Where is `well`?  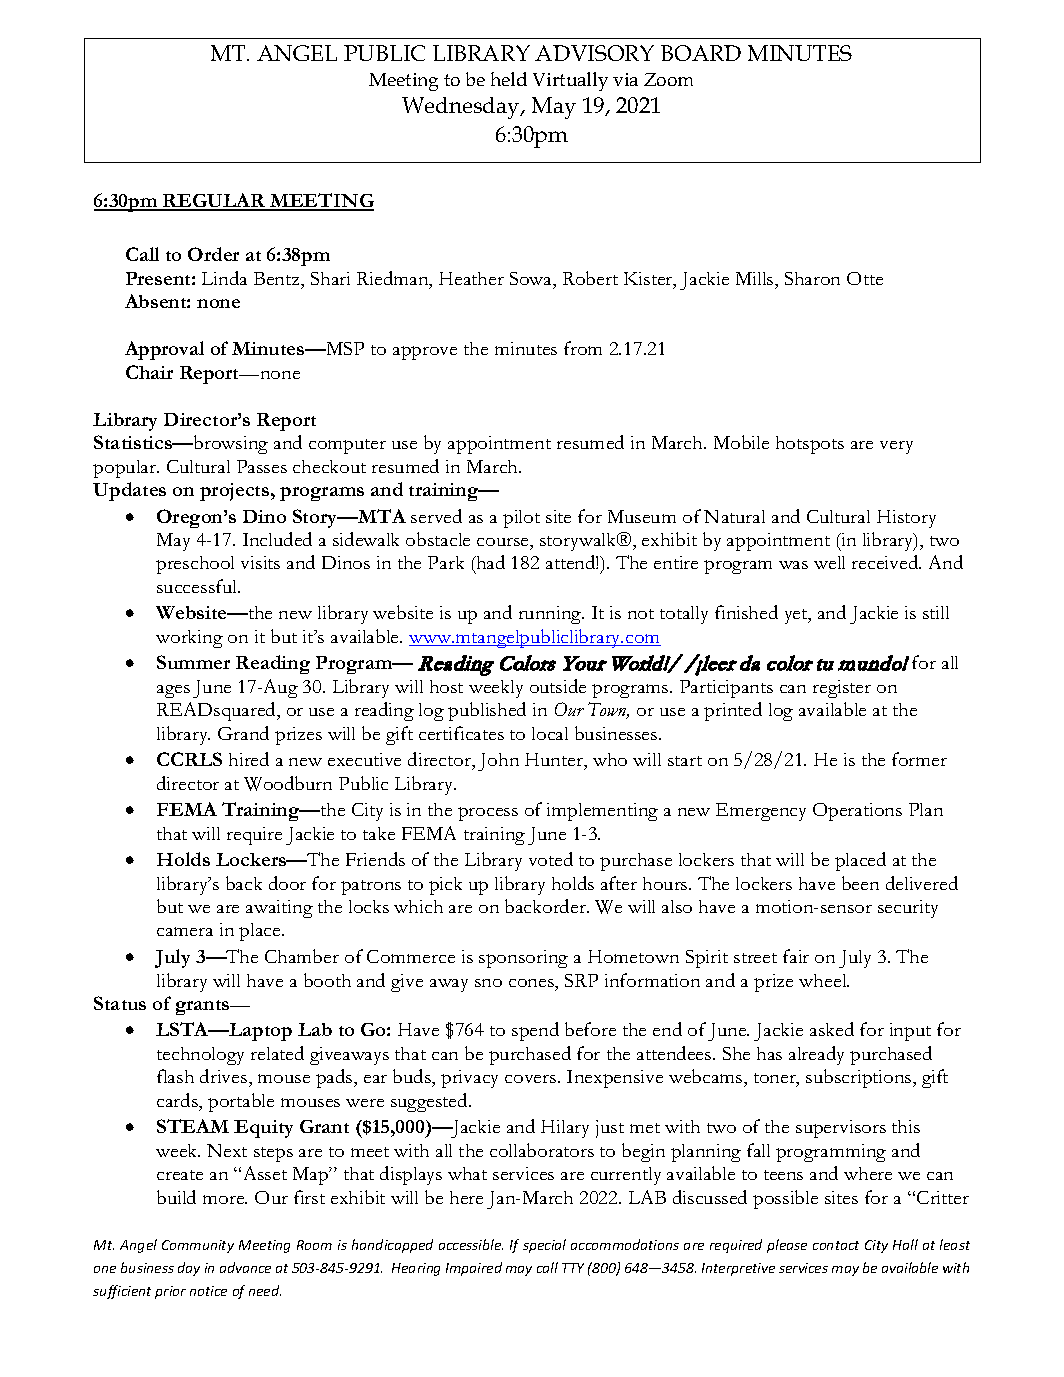
well is located at coordinates (829, 562).
